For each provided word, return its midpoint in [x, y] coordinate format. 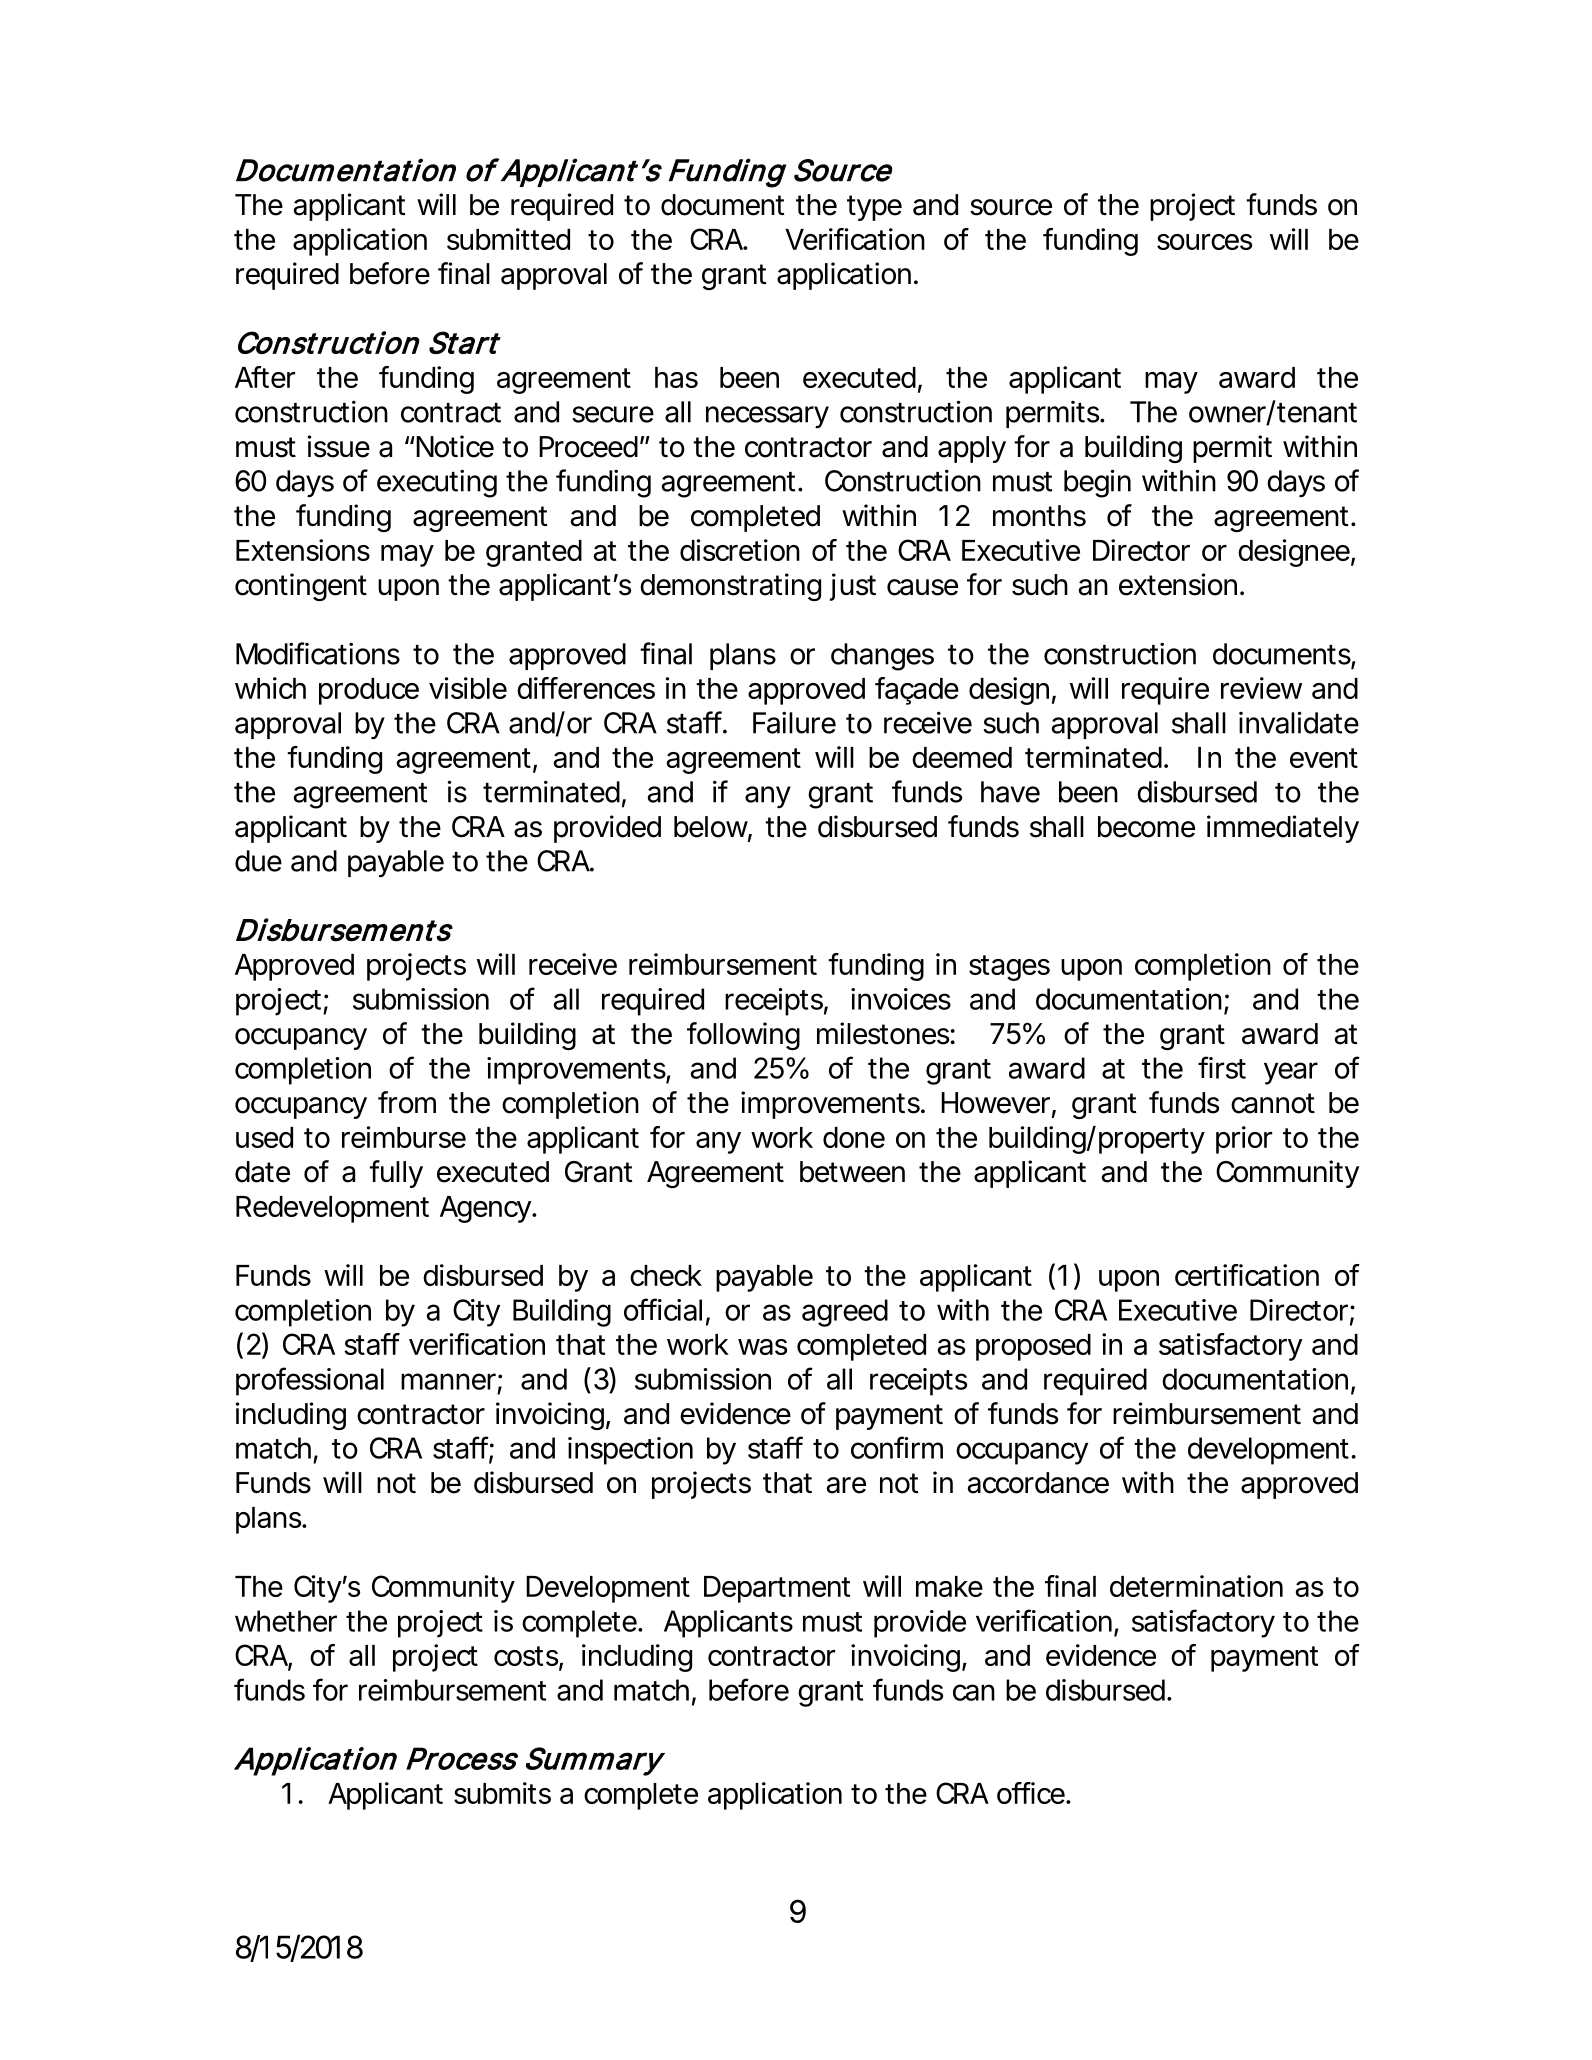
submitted [508, 239]
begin [1097, 483]
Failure [794, 722]
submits [502, 1793]
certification [1247, 1275]
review [1261, 688]
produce [369, 691]
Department [777, 1589]
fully [396, 1174]
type [874, 208]
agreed [845, 1313]
